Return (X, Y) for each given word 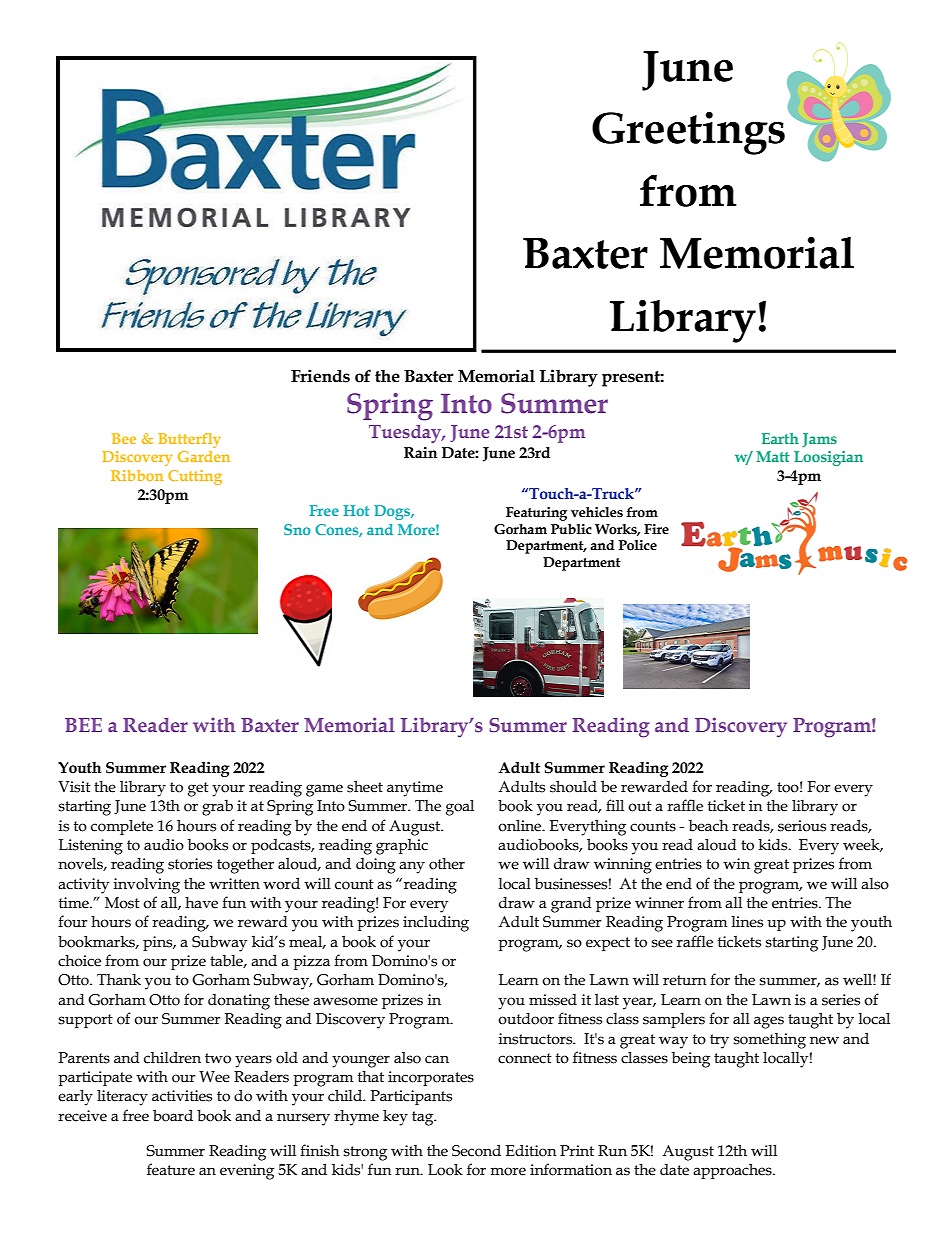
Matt (773, 456)
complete (122, 827)
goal (460, 808)
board (173, 1115)
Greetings (688, 133)
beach (708, 826)
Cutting (195, 477)
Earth (780, 438)
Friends (320, 376)
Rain (421, 453)
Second (476, 1150)
